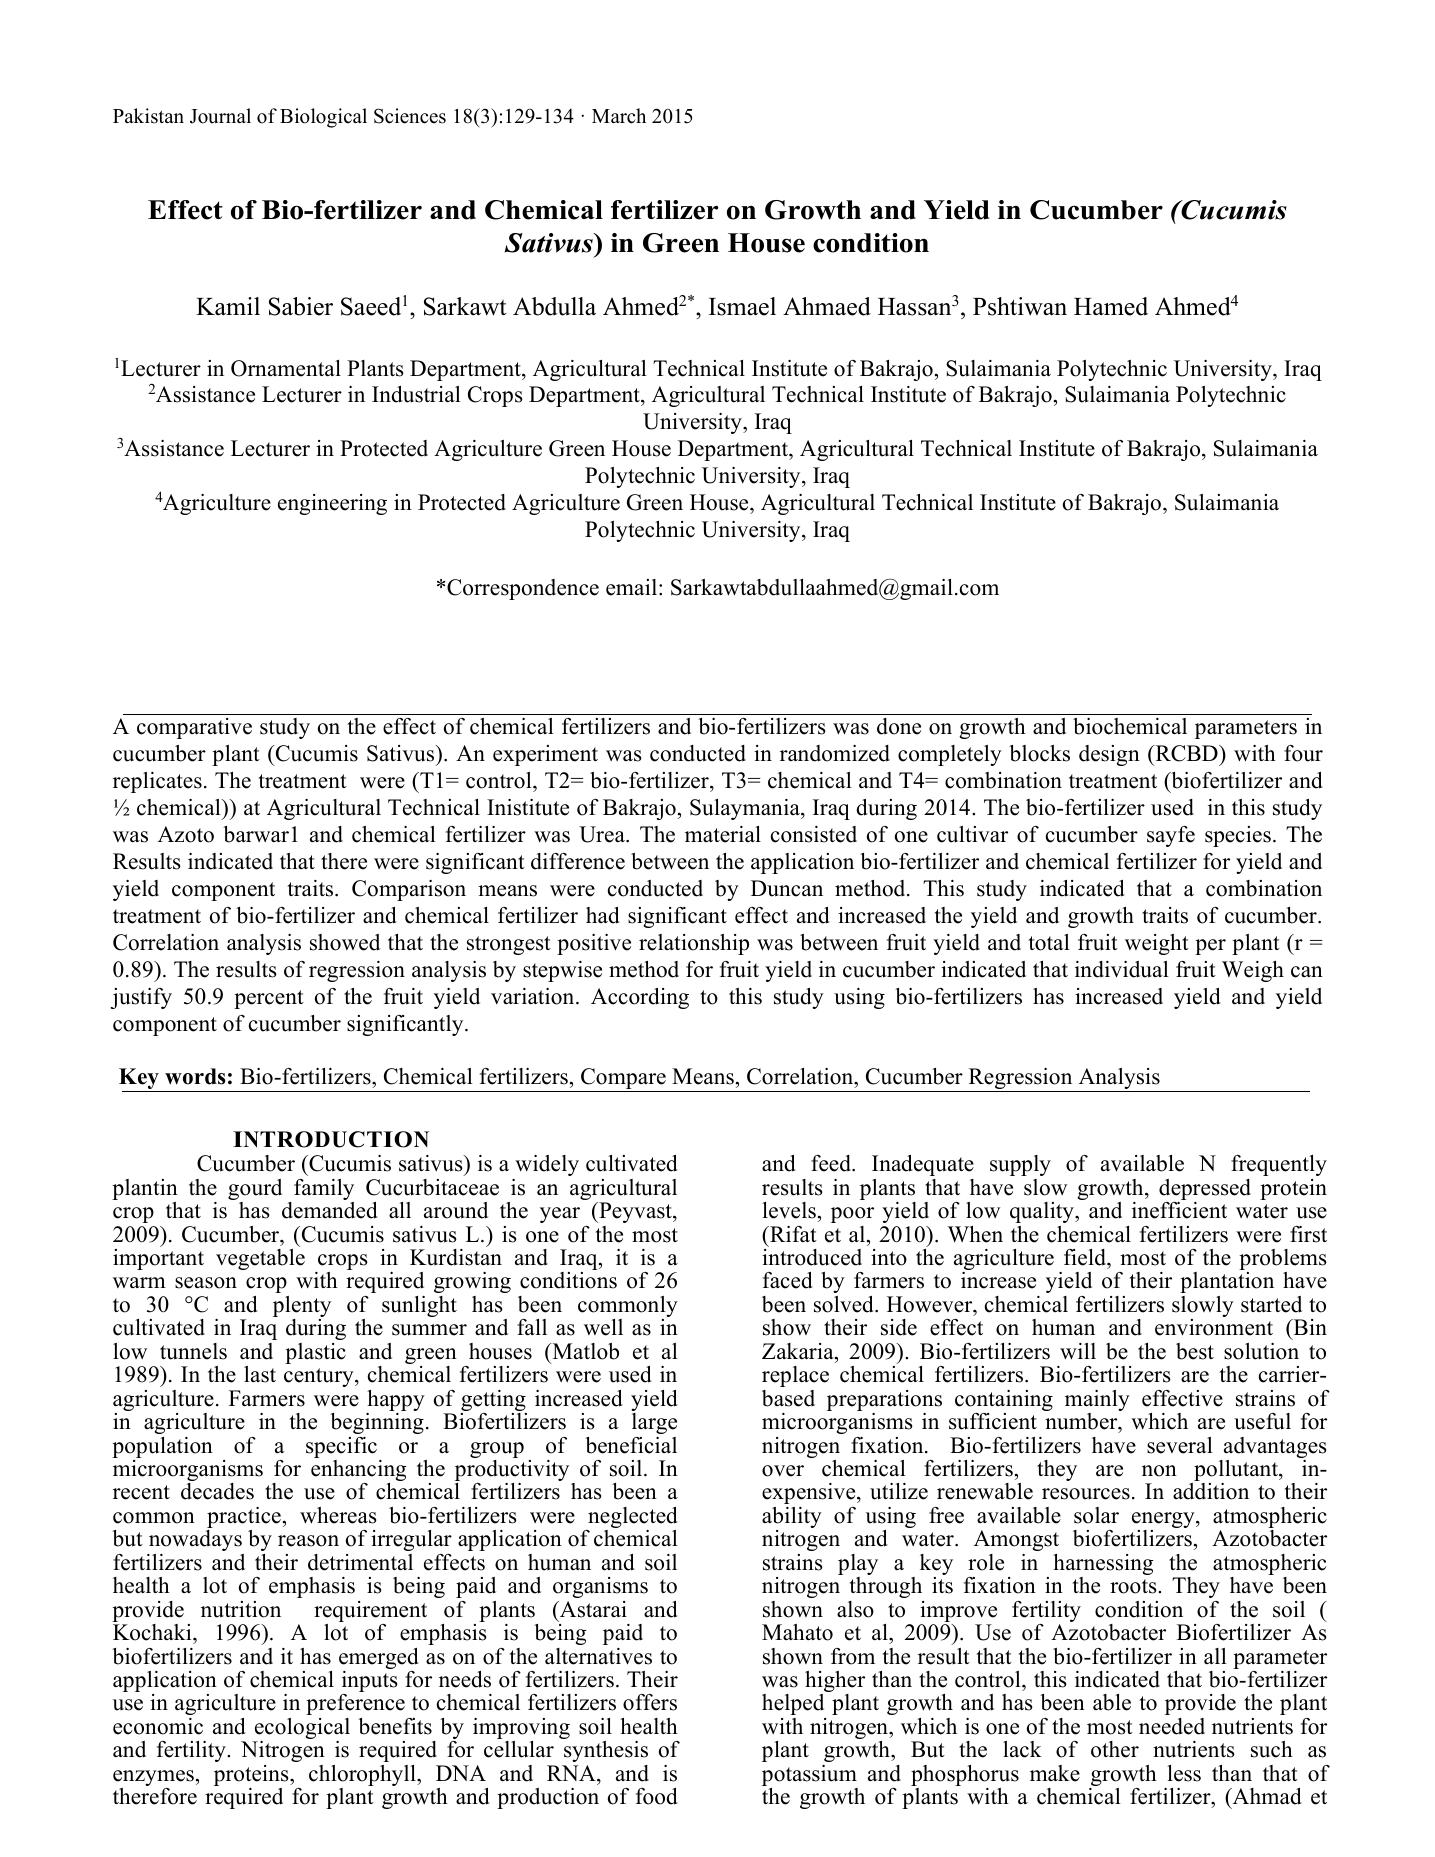 The width and height of the screenshot is (1435, 1857). I want to click on engineering, so click(332, 504).
